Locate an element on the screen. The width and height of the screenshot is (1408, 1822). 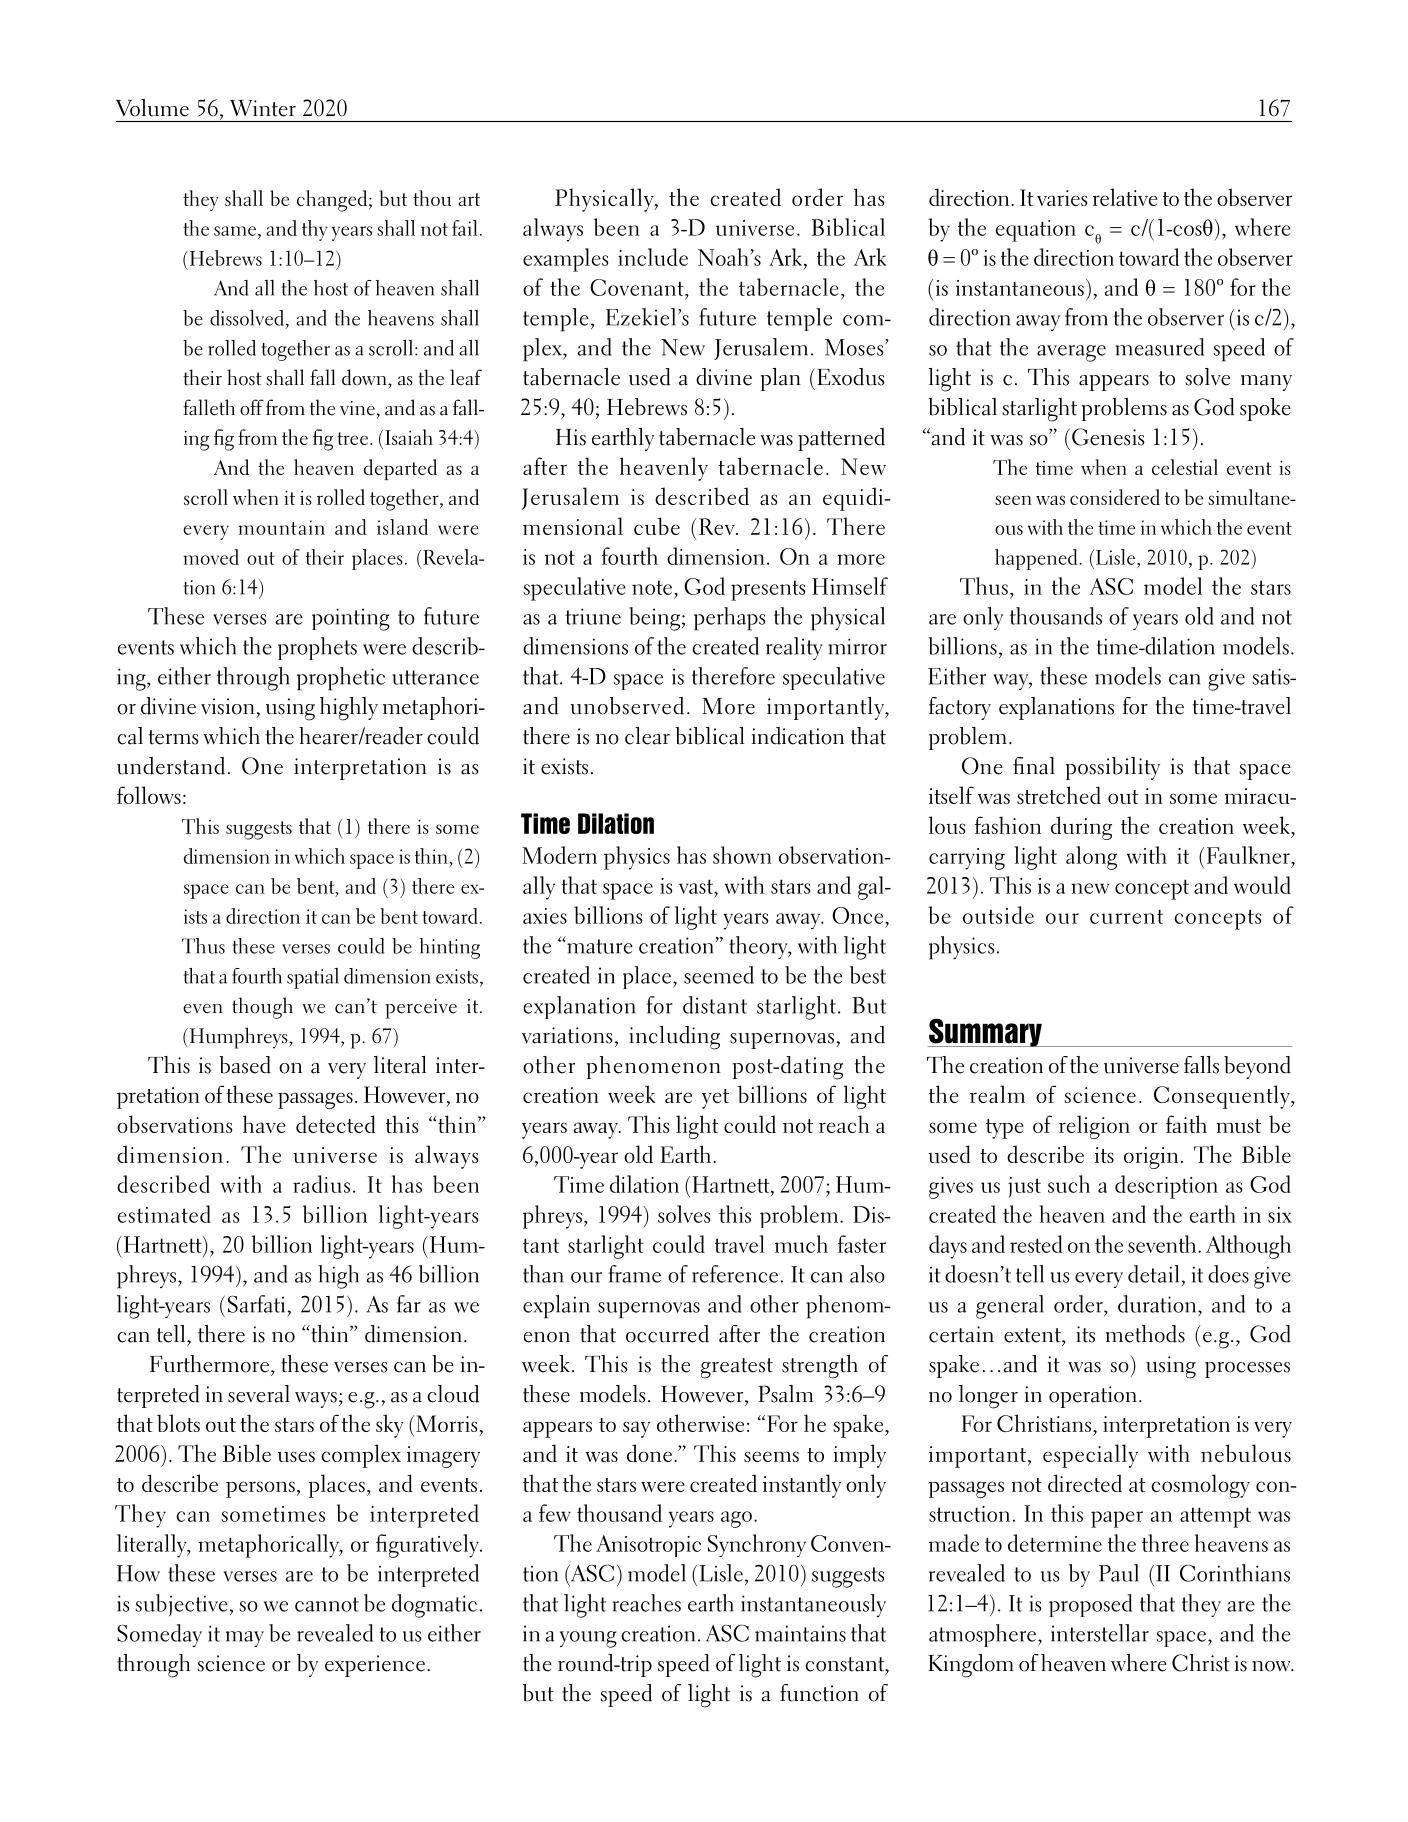
relative is located at coordinates (1125, 197).
